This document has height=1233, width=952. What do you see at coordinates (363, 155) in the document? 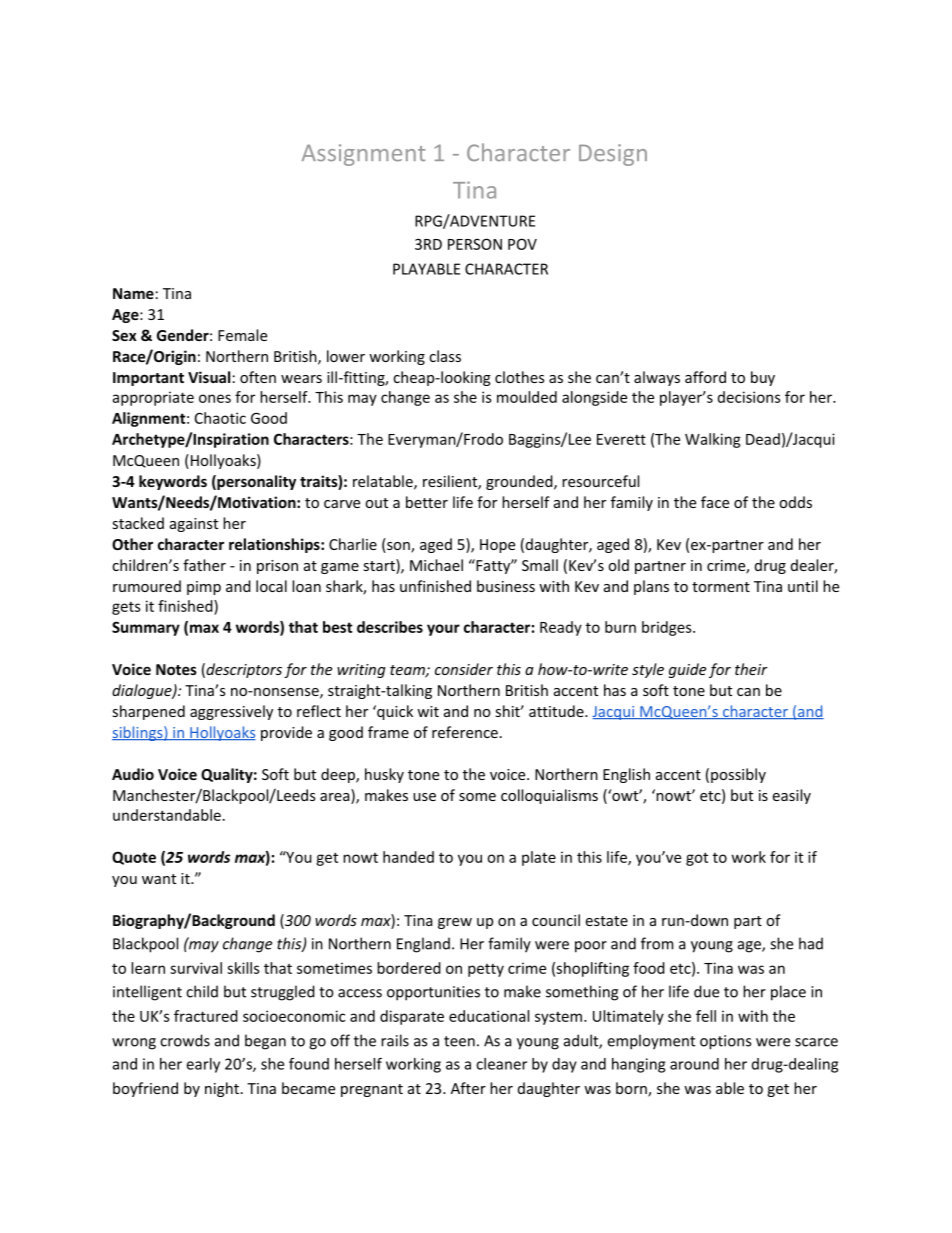
I see `Assignment` at bounding box center [363, 155].
